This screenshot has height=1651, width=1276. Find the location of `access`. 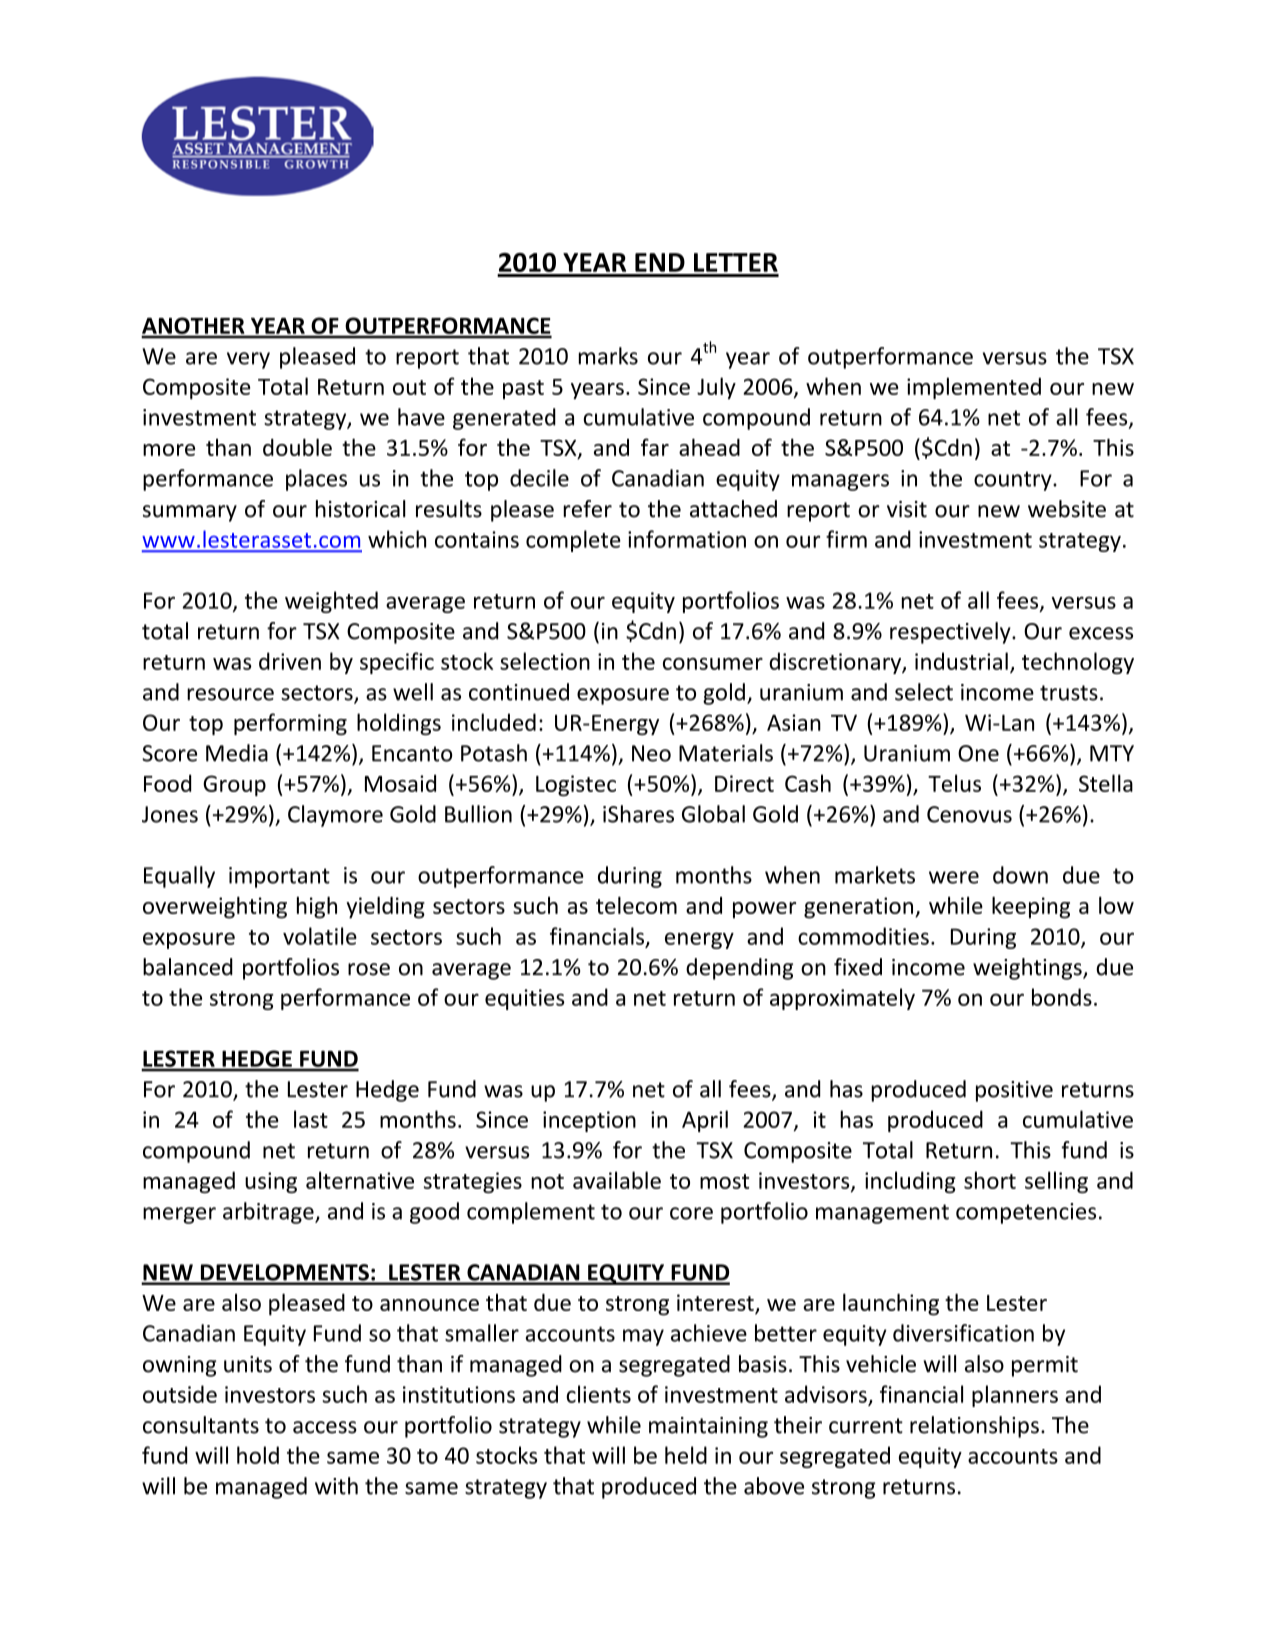

access is located at coordinates (325, 1427).
